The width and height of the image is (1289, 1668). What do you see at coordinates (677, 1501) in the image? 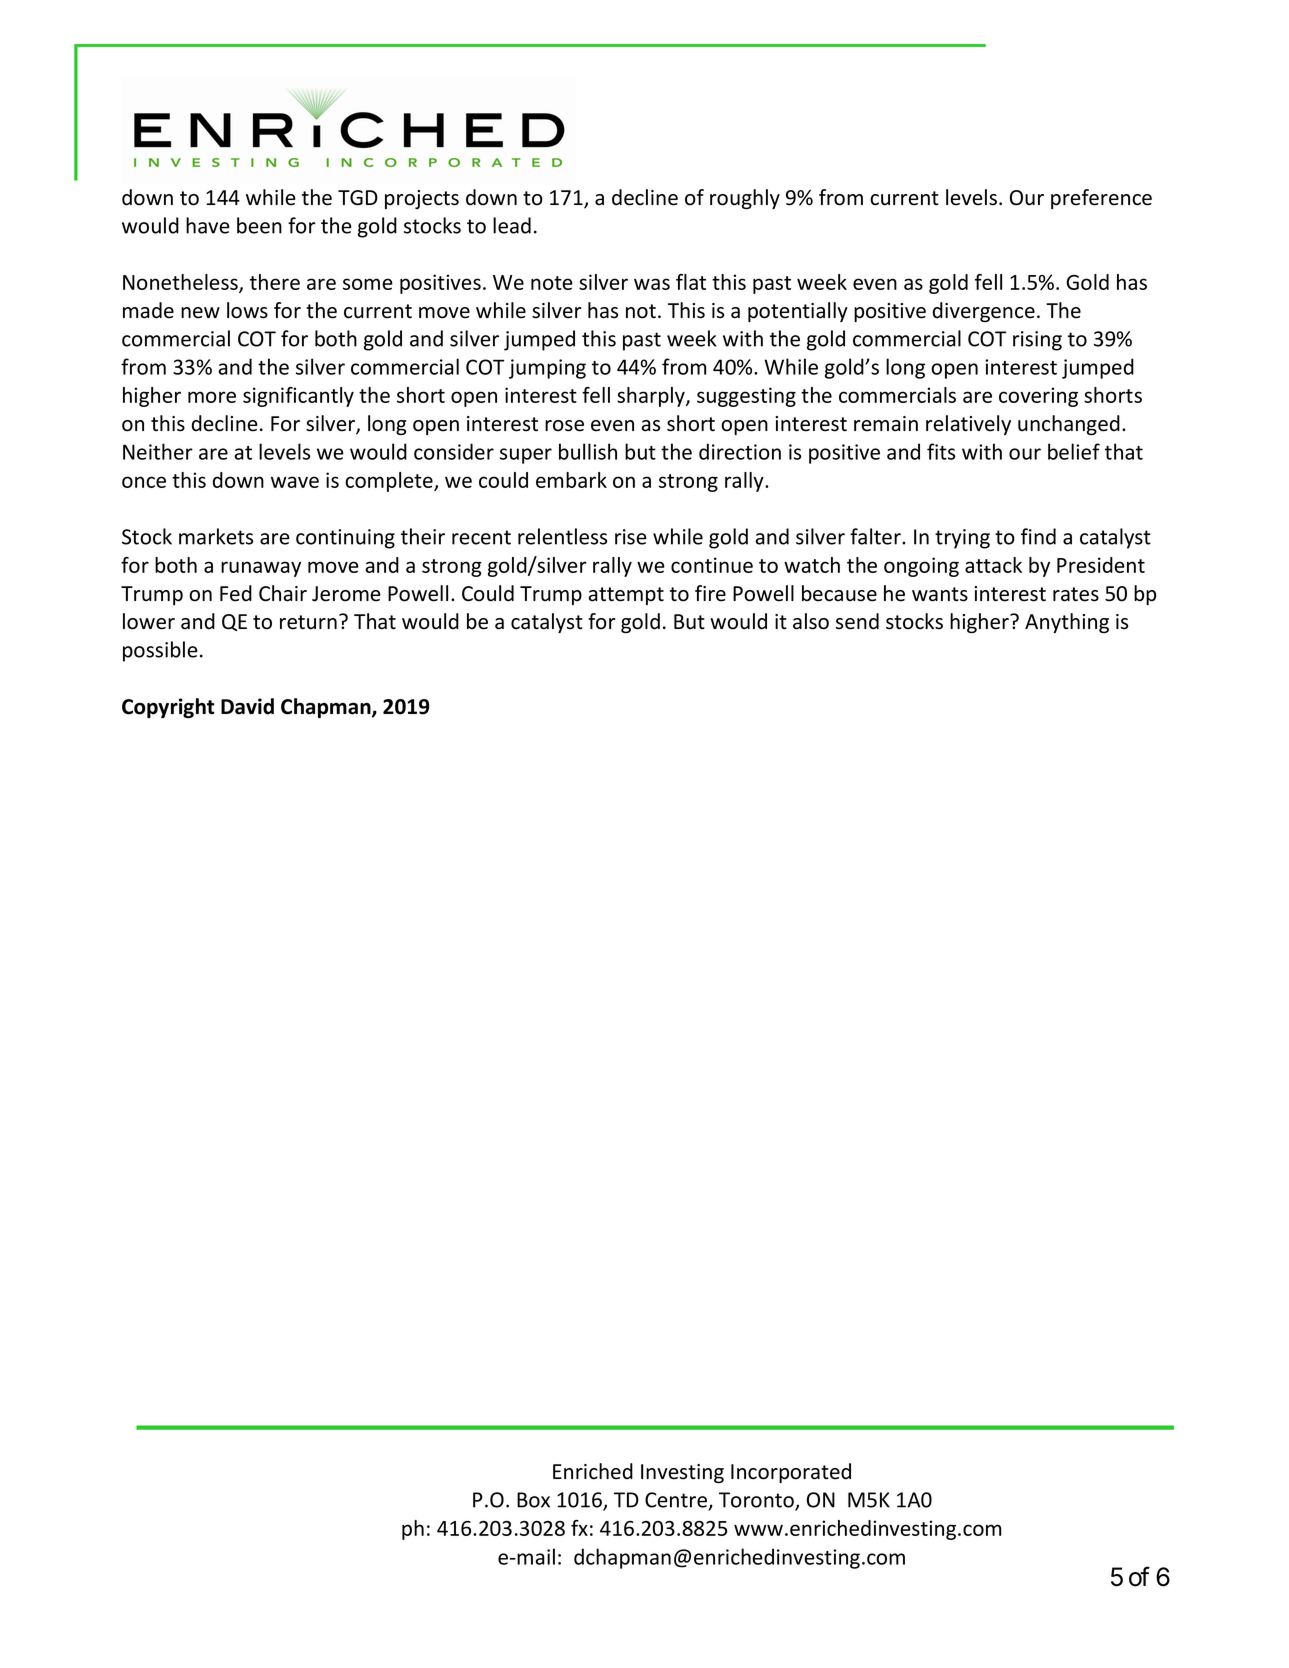
I see `Centre` at bounding box center [677, 1501].
